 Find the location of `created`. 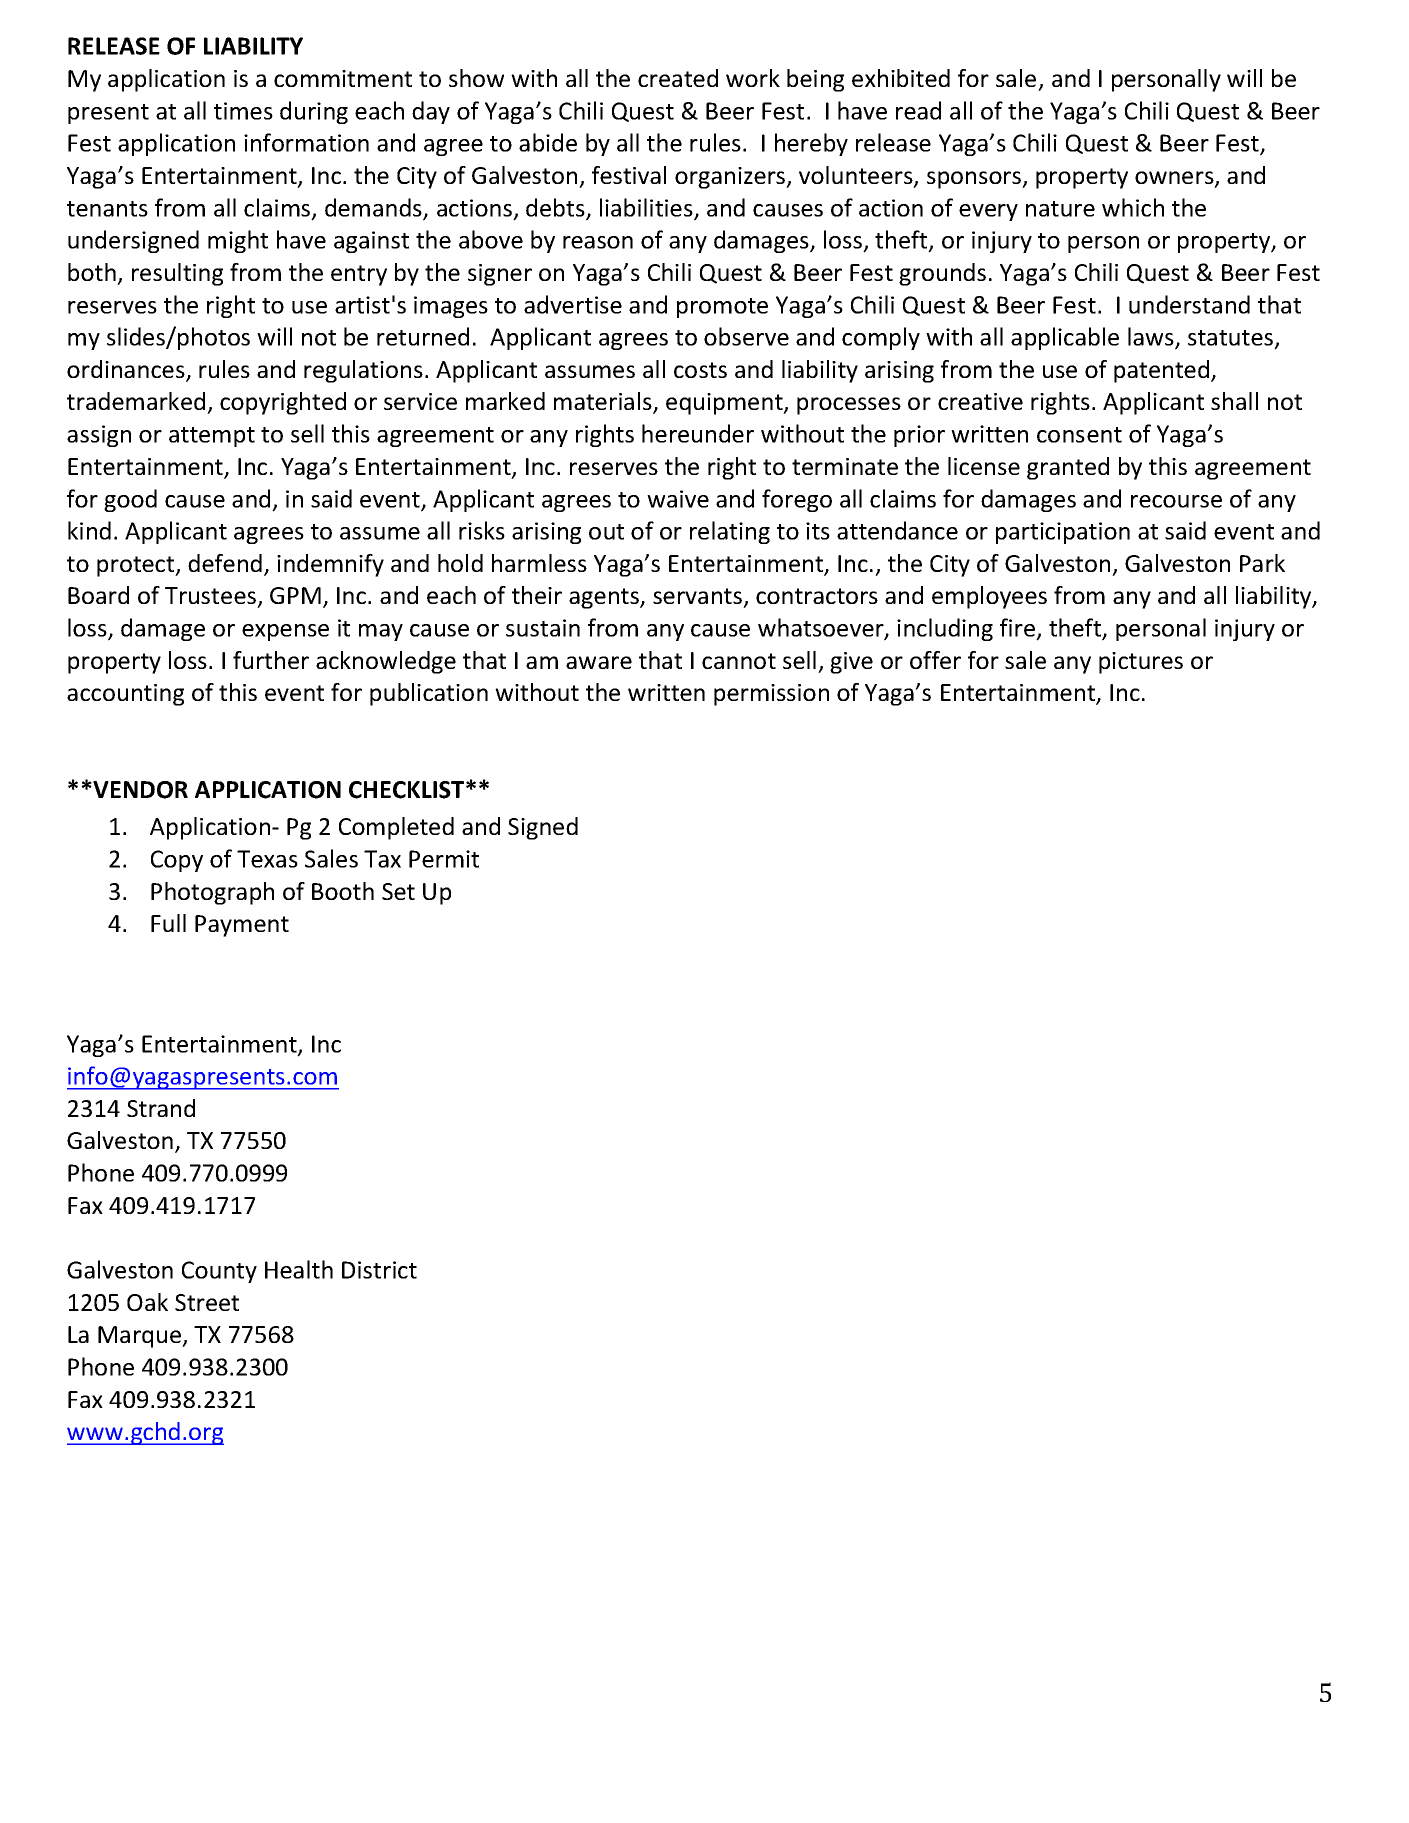

created is located at coordinates (678, 78).
